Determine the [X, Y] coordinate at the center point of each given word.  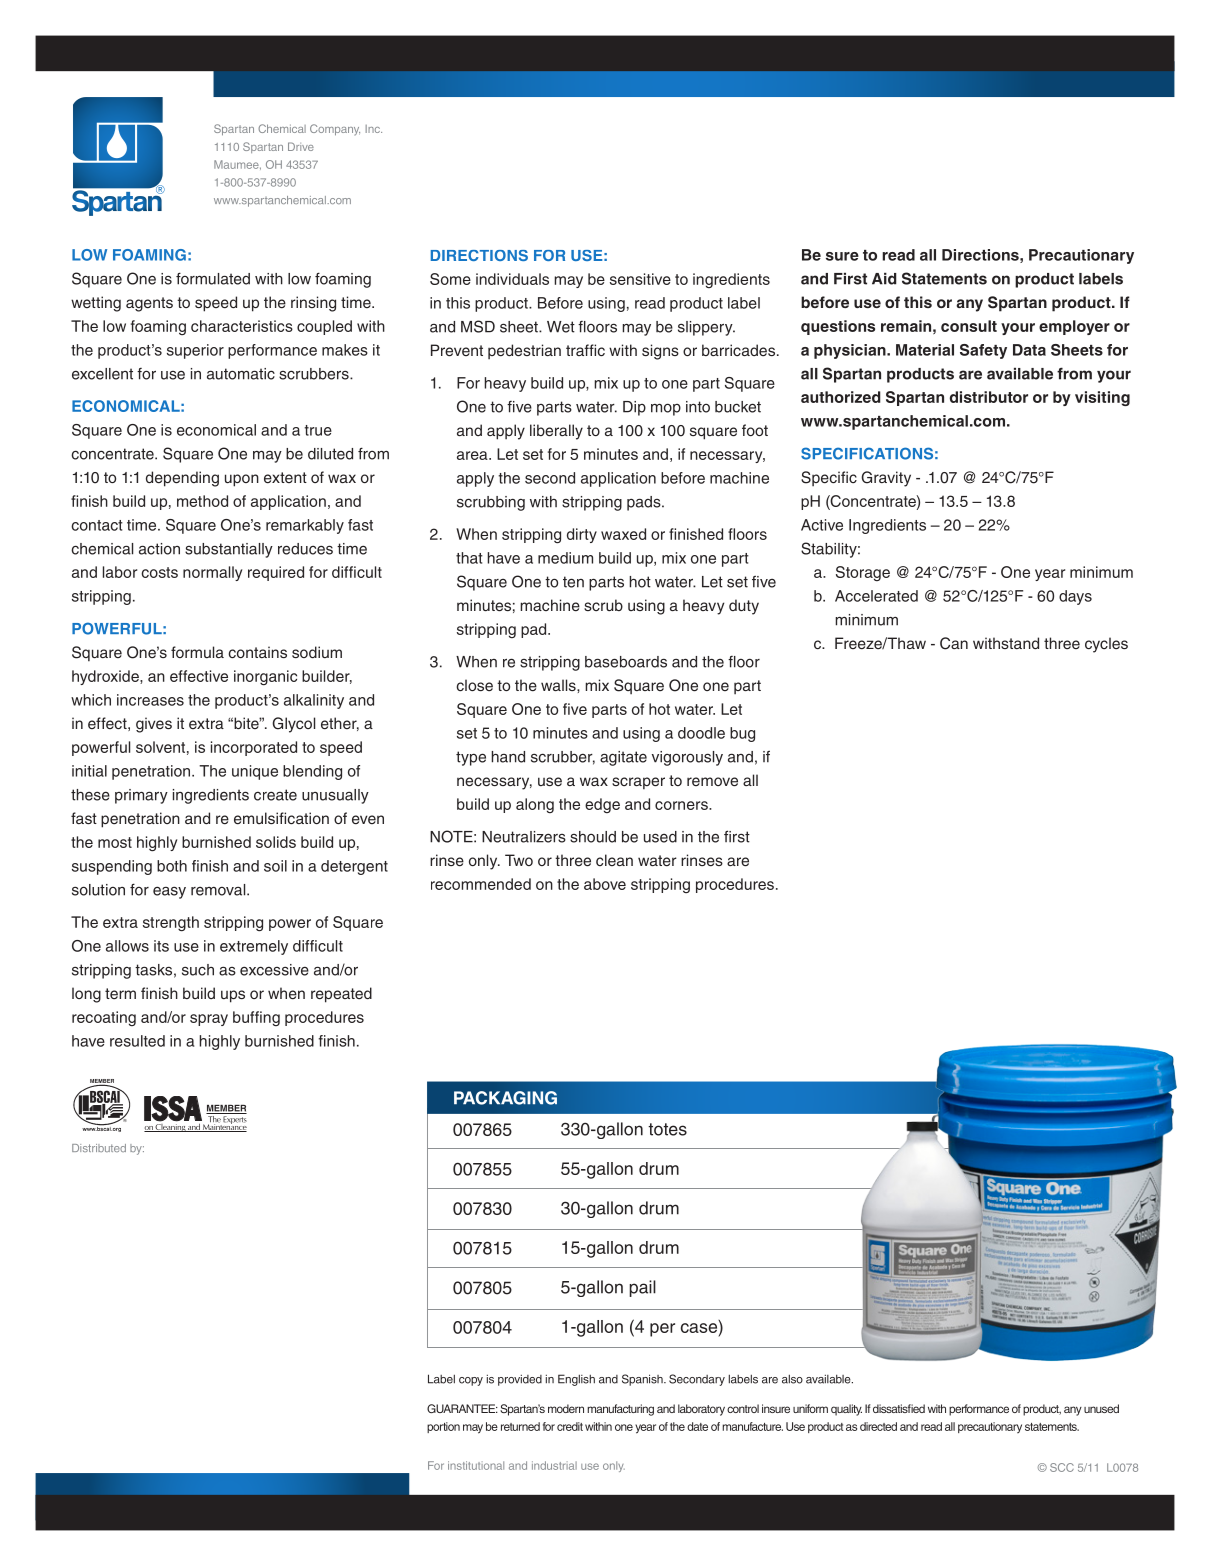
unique [255, 772]
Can [954, 643]
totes [667, 1129]
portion [443, 1427]
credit [570, 1426]
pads [645, 503]
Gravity [886, 479]
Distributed [99, 1148]
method [202, 501]
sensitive [640, 279]
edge [602, 805]
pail [642, 1288]
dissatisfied [899, 1408]
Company [335, 130]
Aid [884, 278]
